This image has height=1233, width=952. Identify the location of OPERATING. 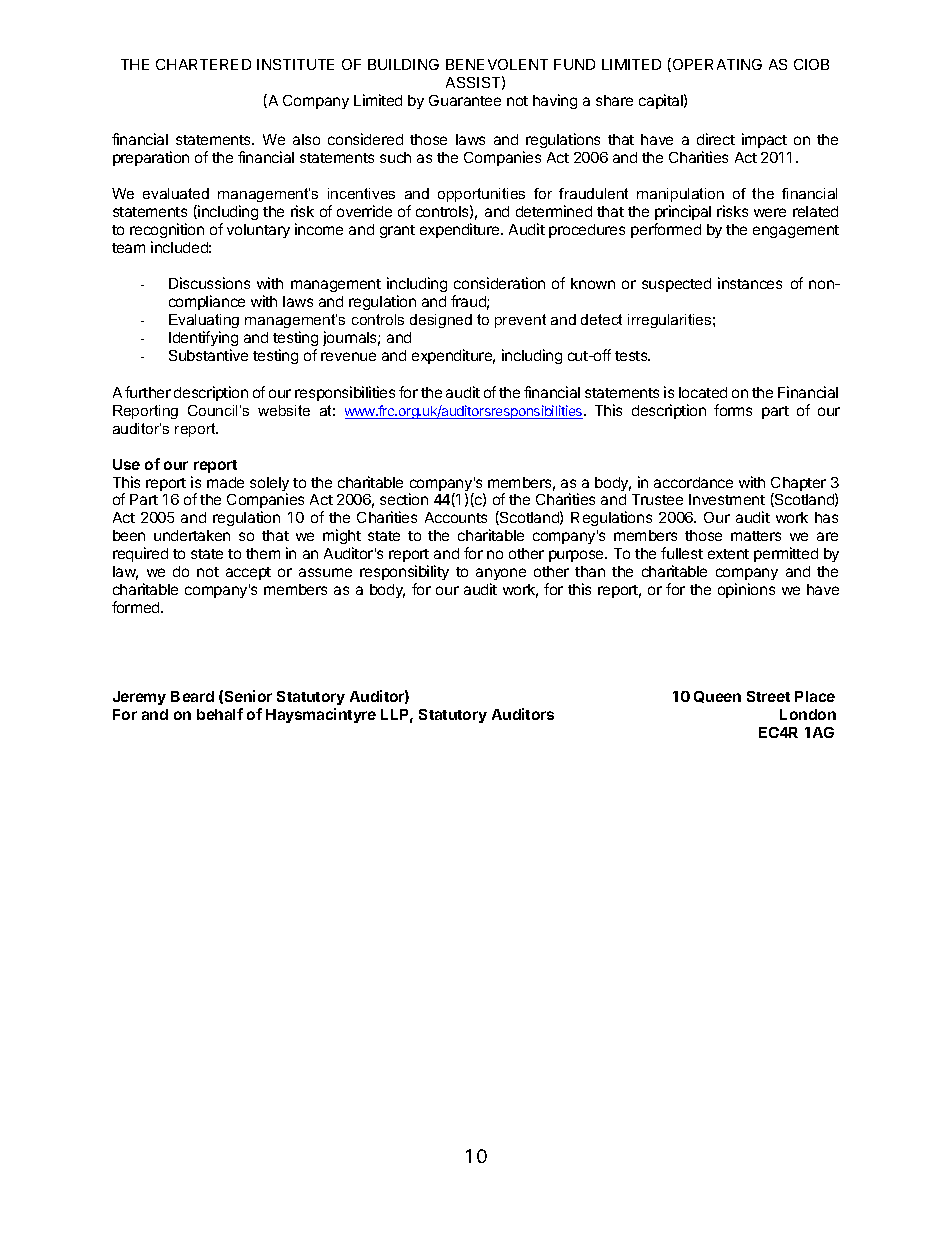
(716, 65).
